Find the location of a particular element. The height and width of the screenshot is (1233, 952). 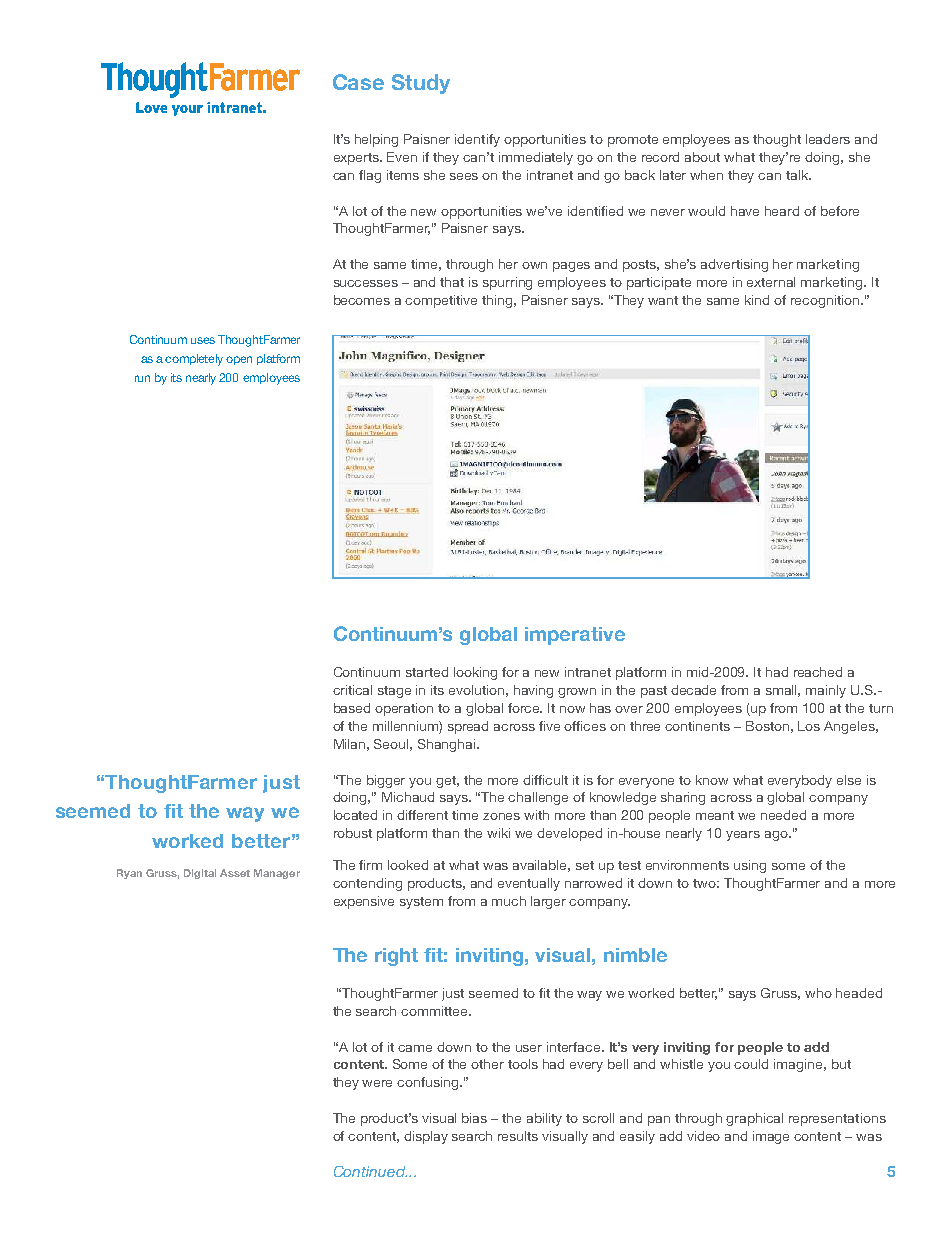

needed is located at coordinates (783, 815).
